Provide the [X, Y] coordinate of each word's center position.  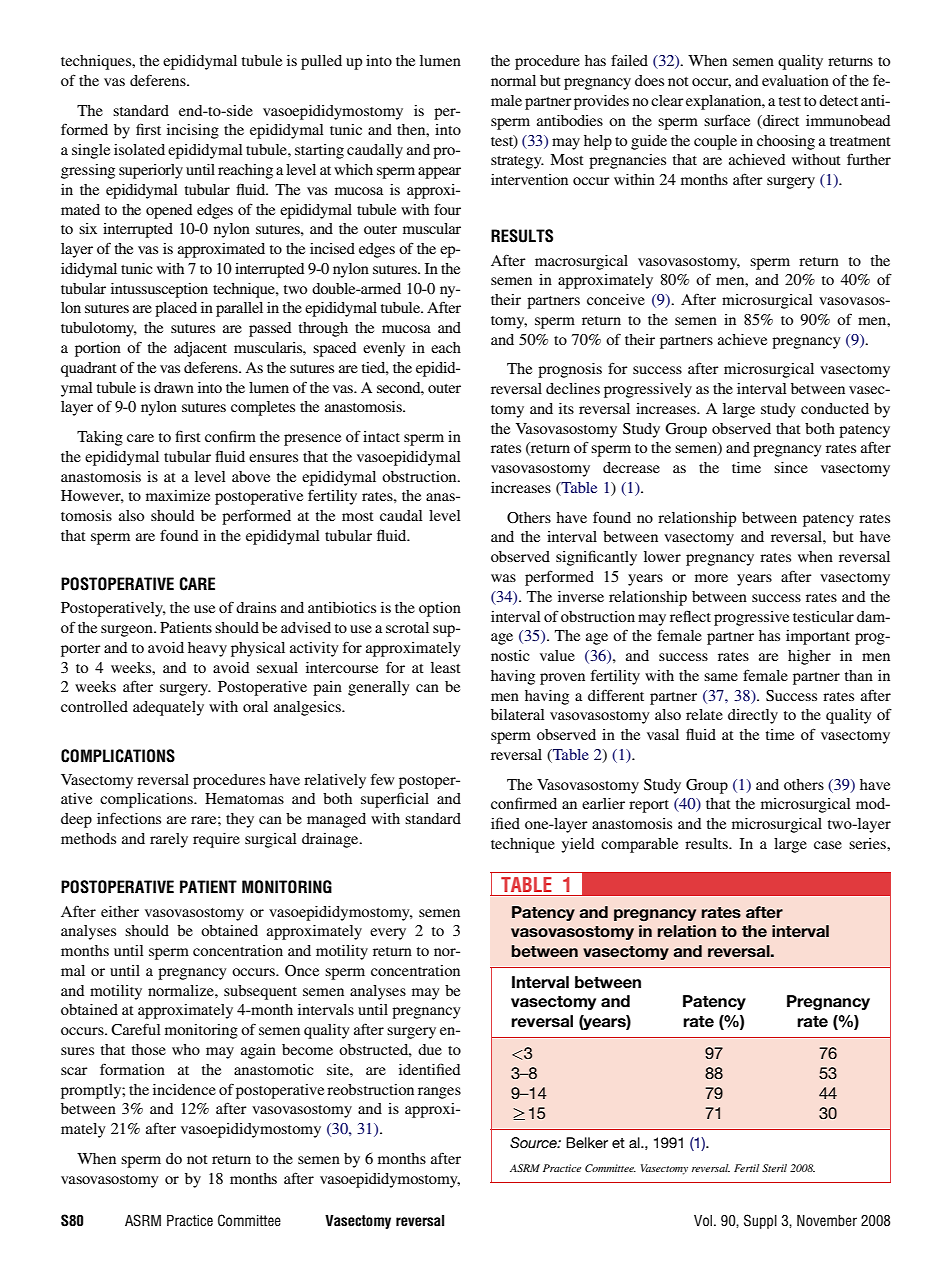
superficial [395, 800]
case [828, 845]
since [791, 467]
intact [381, 436]
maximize [178, 495]
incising [193, 131]
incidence [184, 1089]
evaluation [795, 80]
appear [439, 173]
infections [129, 818]
